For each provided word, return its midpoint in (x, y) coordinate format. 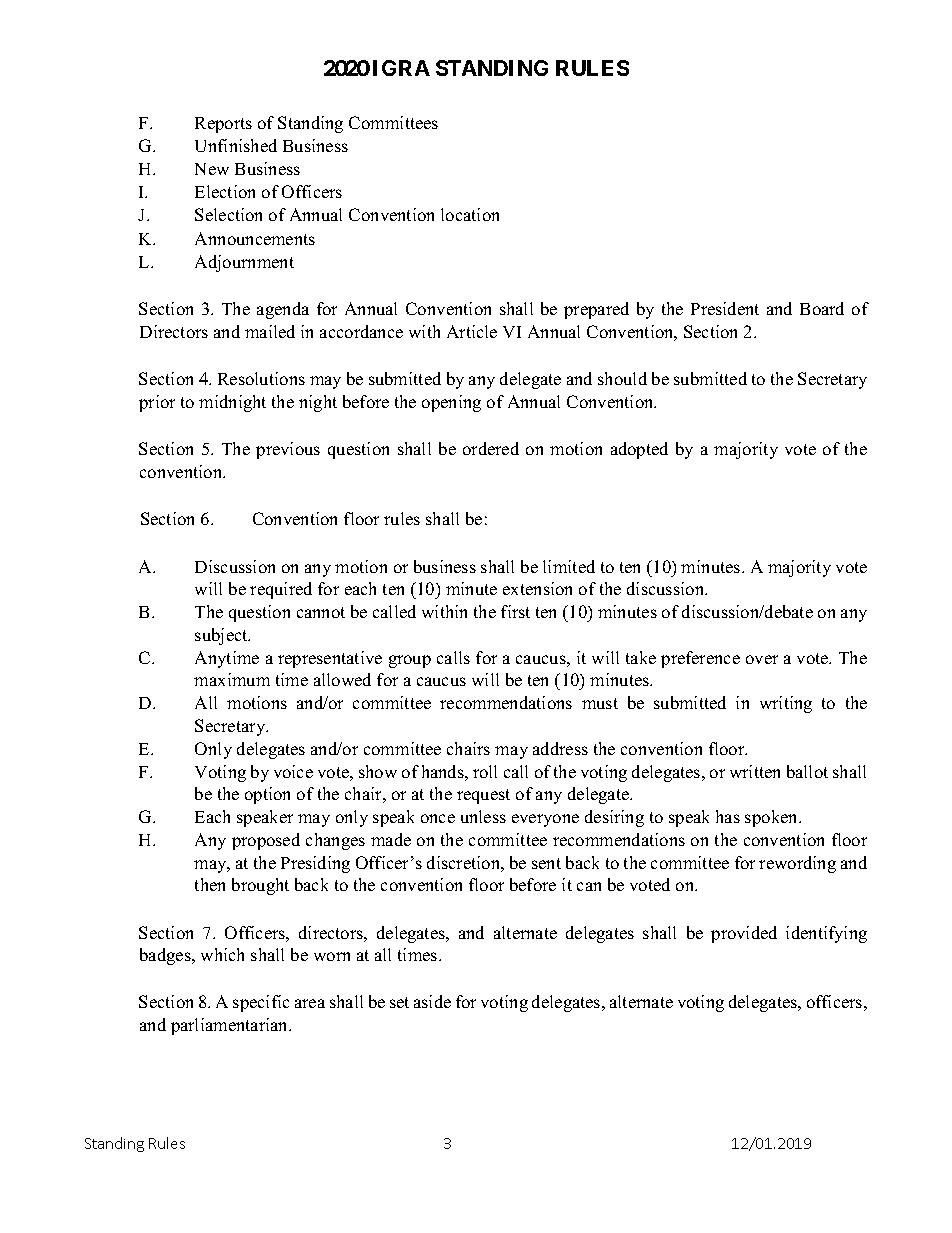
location (470, 214)
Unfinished (236, 145)
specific (261, 1003)
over (762, 659)
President (725, 308)
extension (537, 588)
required (281, 590)
